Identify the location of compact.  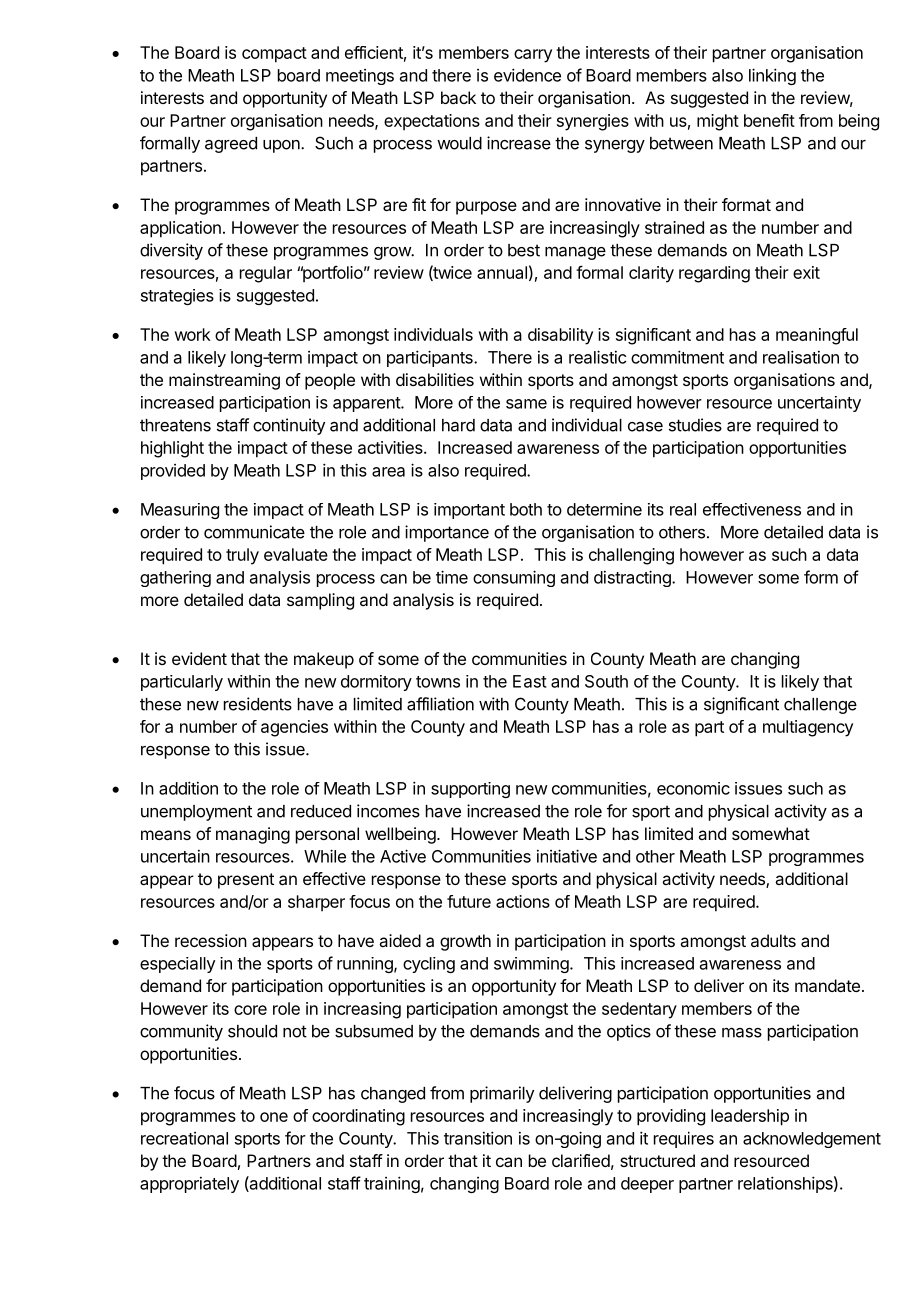
(274, 55).
